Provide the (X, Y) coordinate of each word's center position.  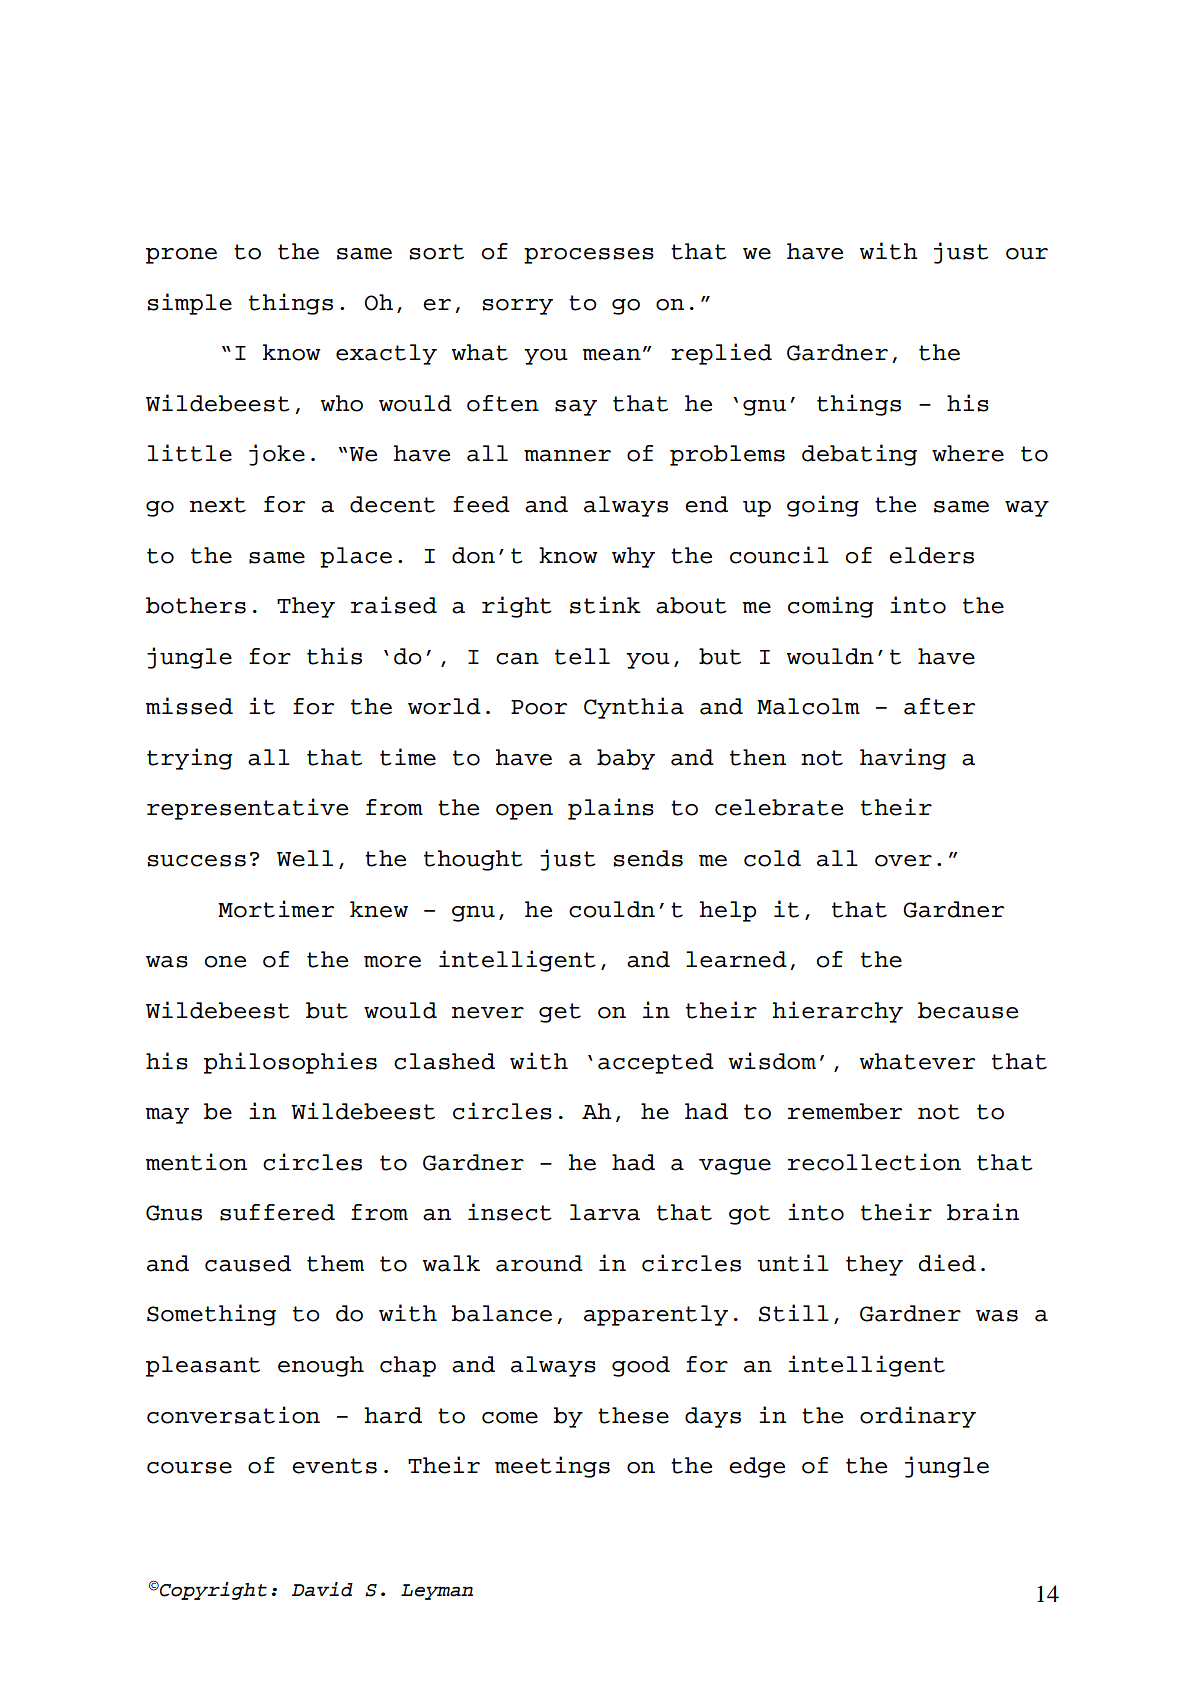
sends (648, 858)
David (322, 1589)
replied (721, 354)
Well (305, 858)
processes (589, 256)
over (903, 861)
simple (189, 304)
